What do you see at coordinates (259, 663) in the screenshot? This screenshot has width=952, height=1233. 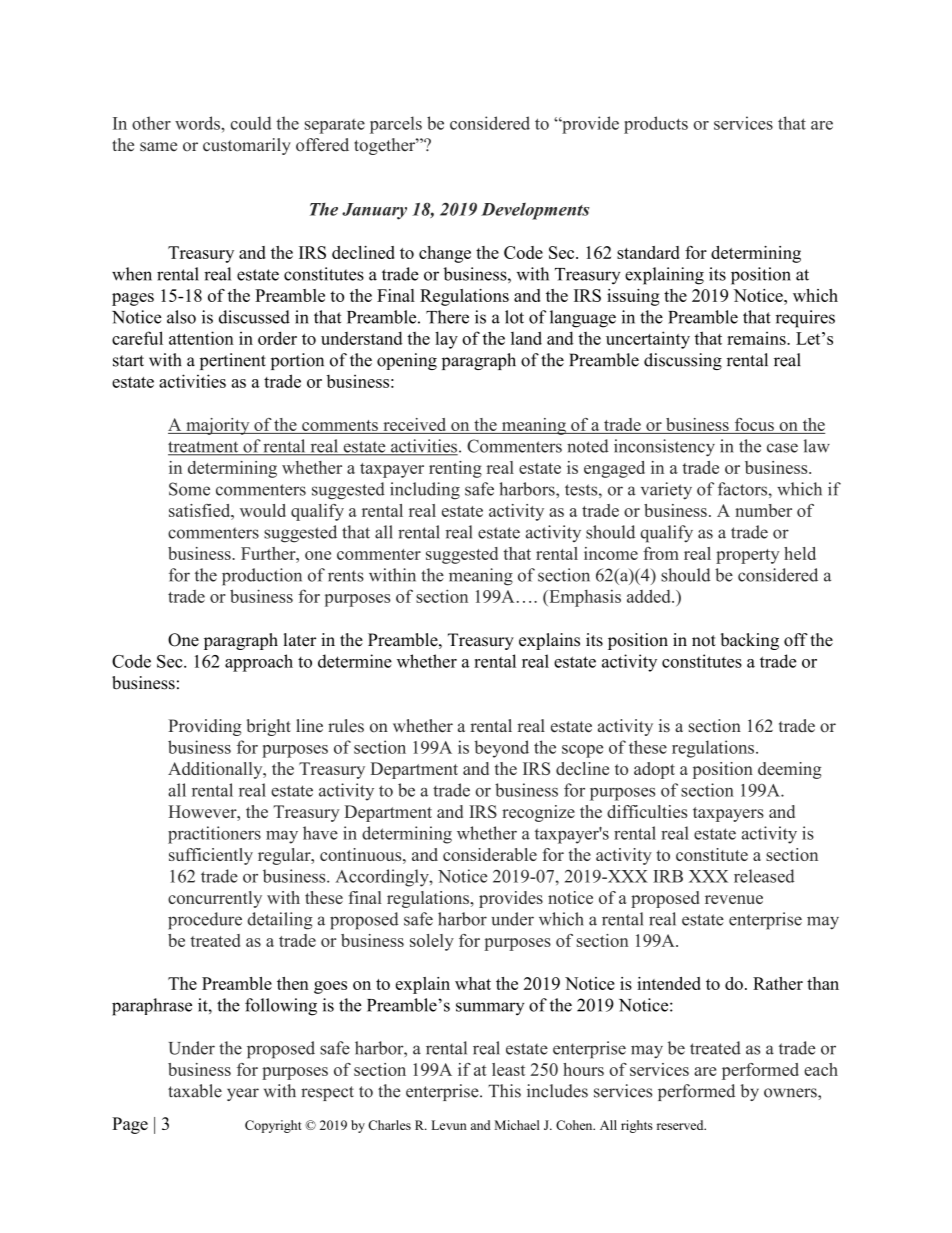 I see `approach` at bounding box center [259, 663].
